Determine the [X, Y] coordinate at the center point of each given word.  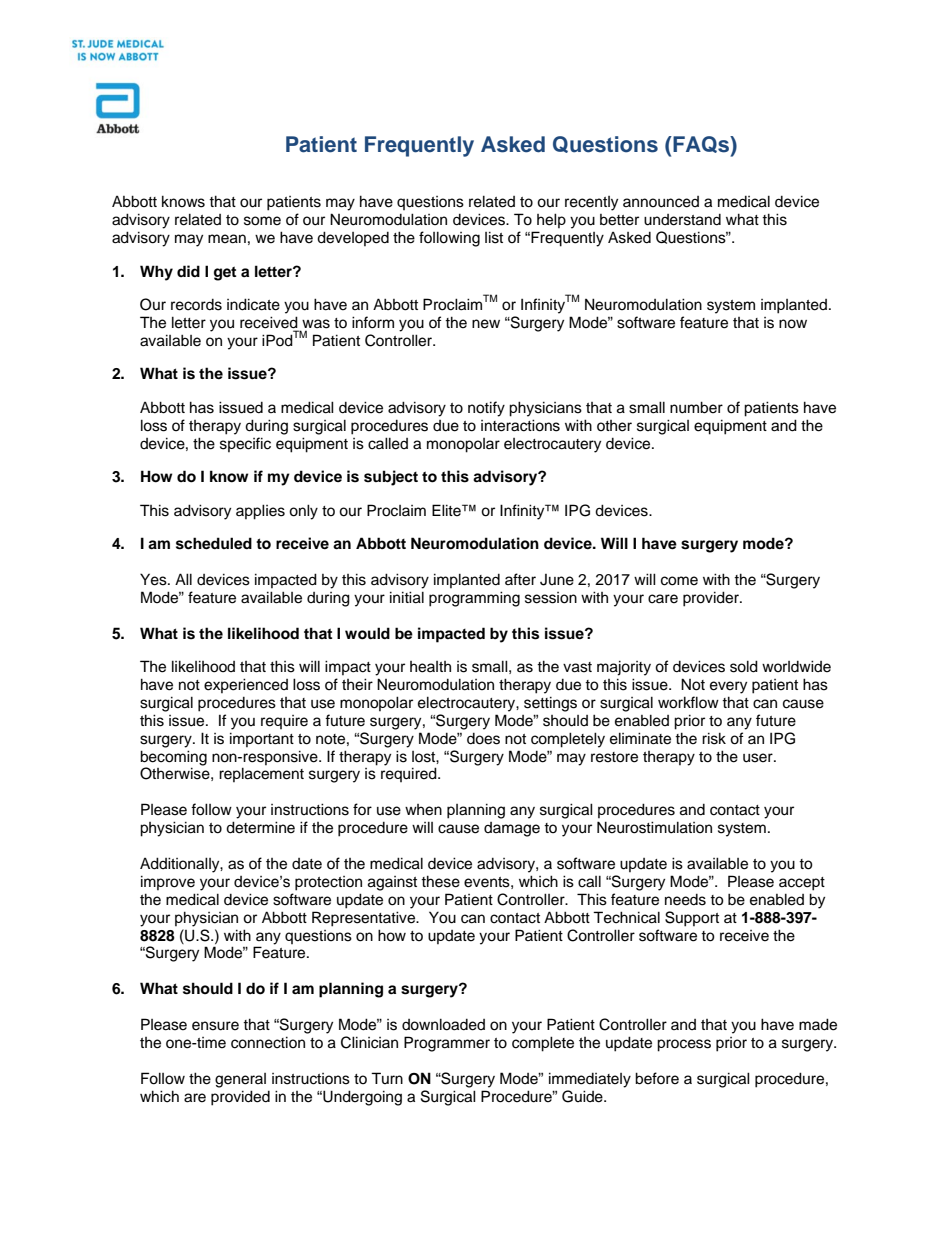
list [494, 237]
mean [227, 239]
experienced [246, 685]
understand [682, 219]
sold [744, 666]
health [430, 667]
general [240, 1080]
